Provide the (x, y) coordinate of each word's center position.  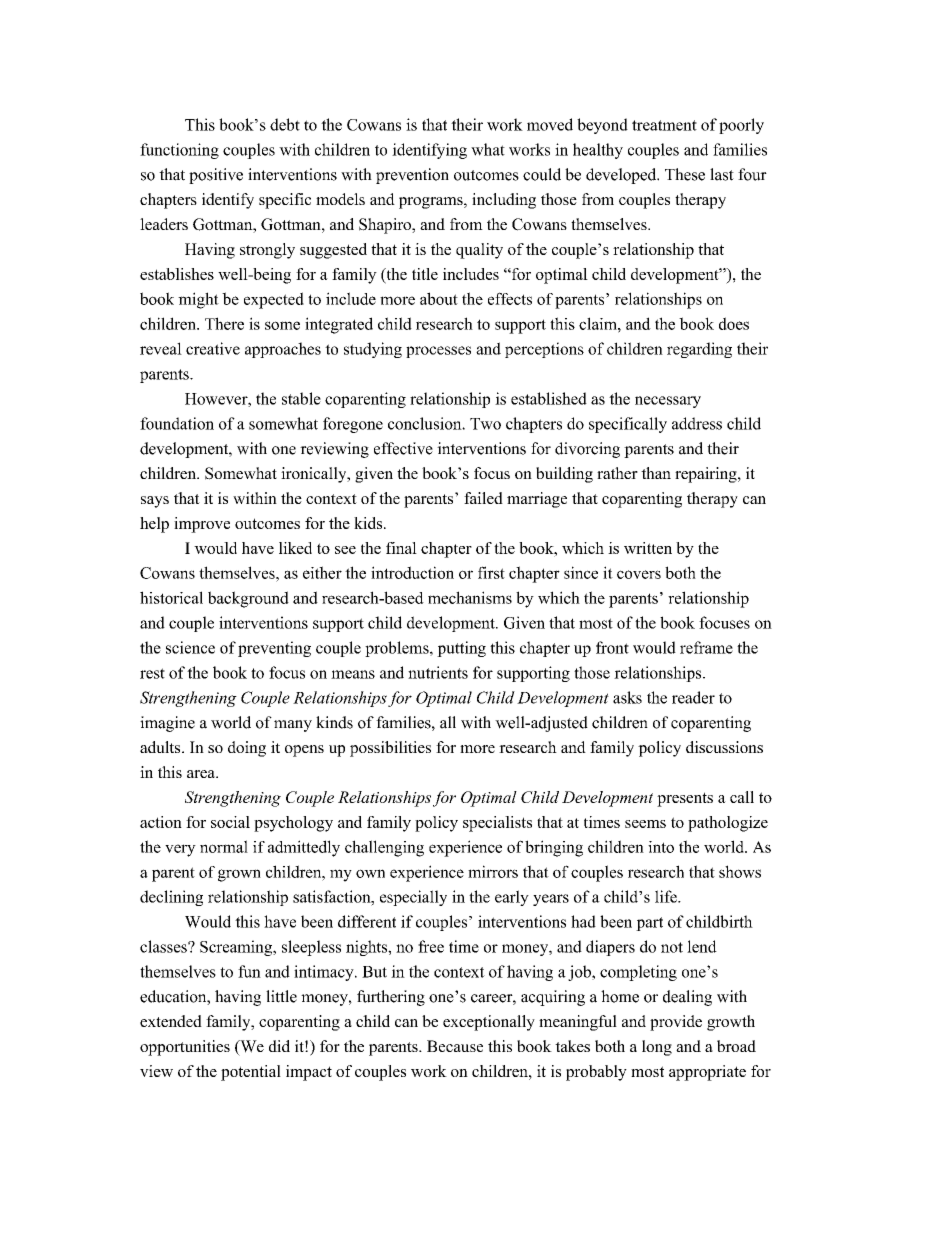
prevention (412, 176)
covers (639, 574)
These (685, 174)
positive (216, 176)
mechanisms (470, 597)
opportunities (185, 1048)
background (248, 599)
